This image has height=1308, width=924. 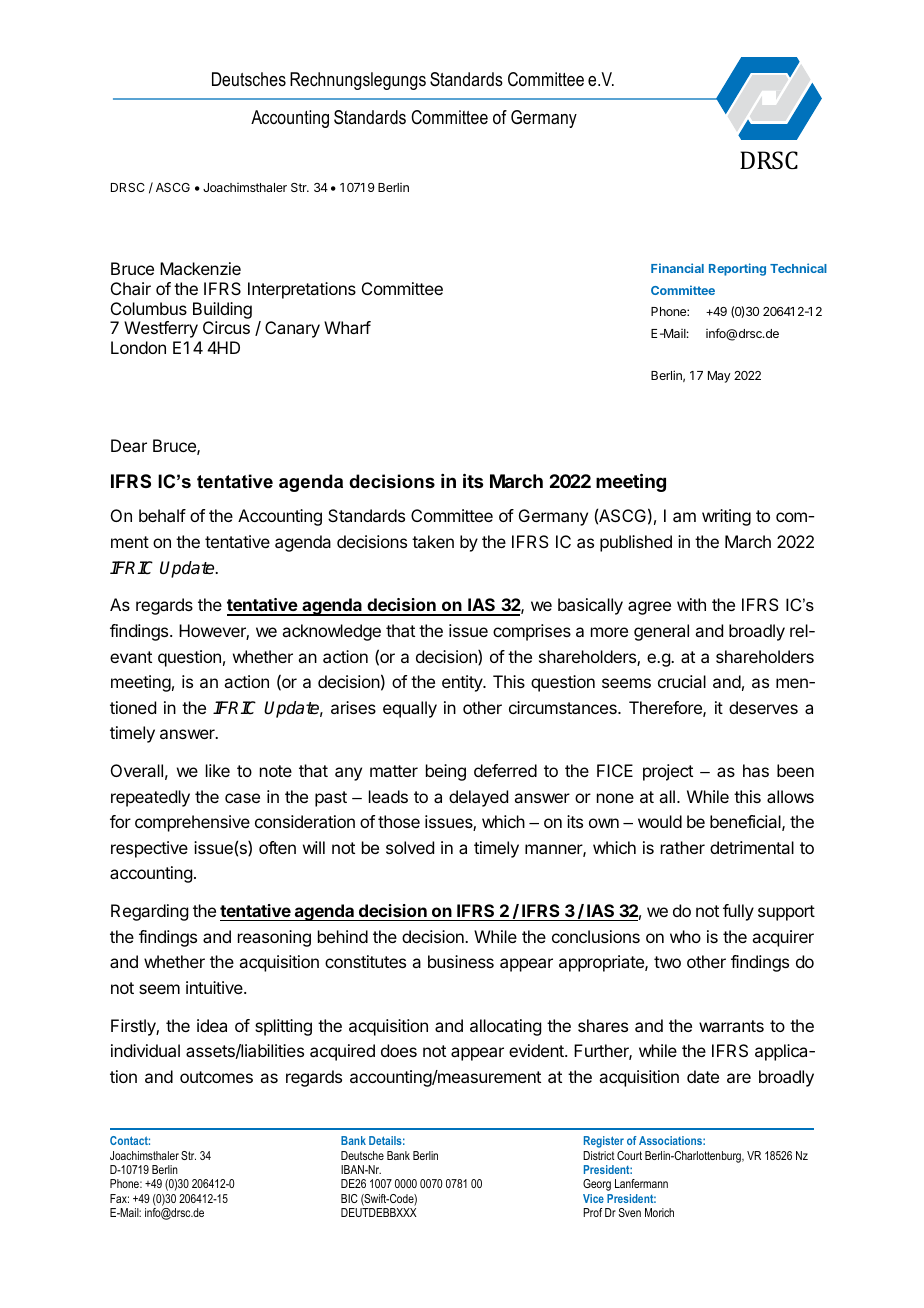 I want to click on Sven, so click(x=630, y=1212).
